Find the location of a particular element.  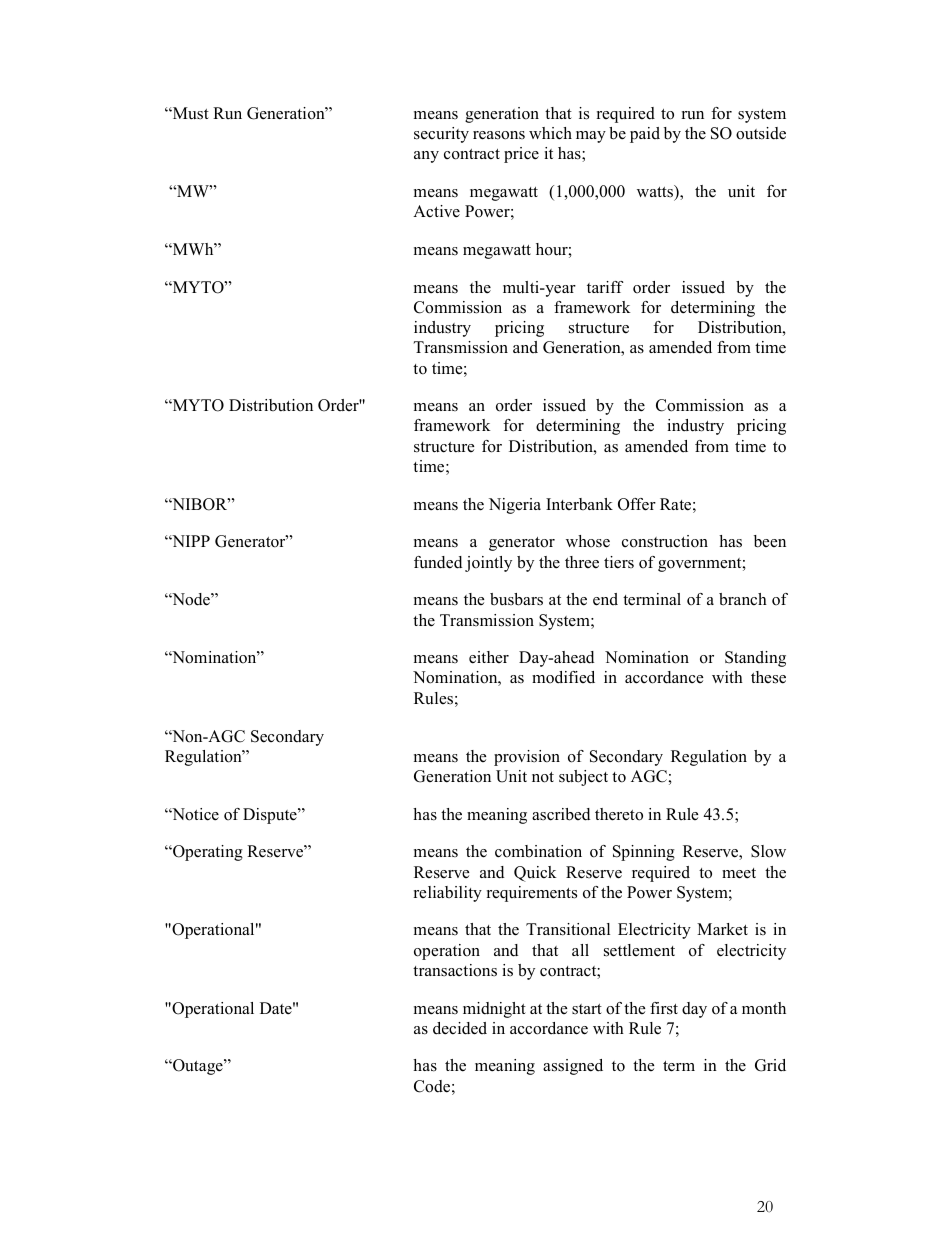

Offer is located at coordinates (637, 504).
